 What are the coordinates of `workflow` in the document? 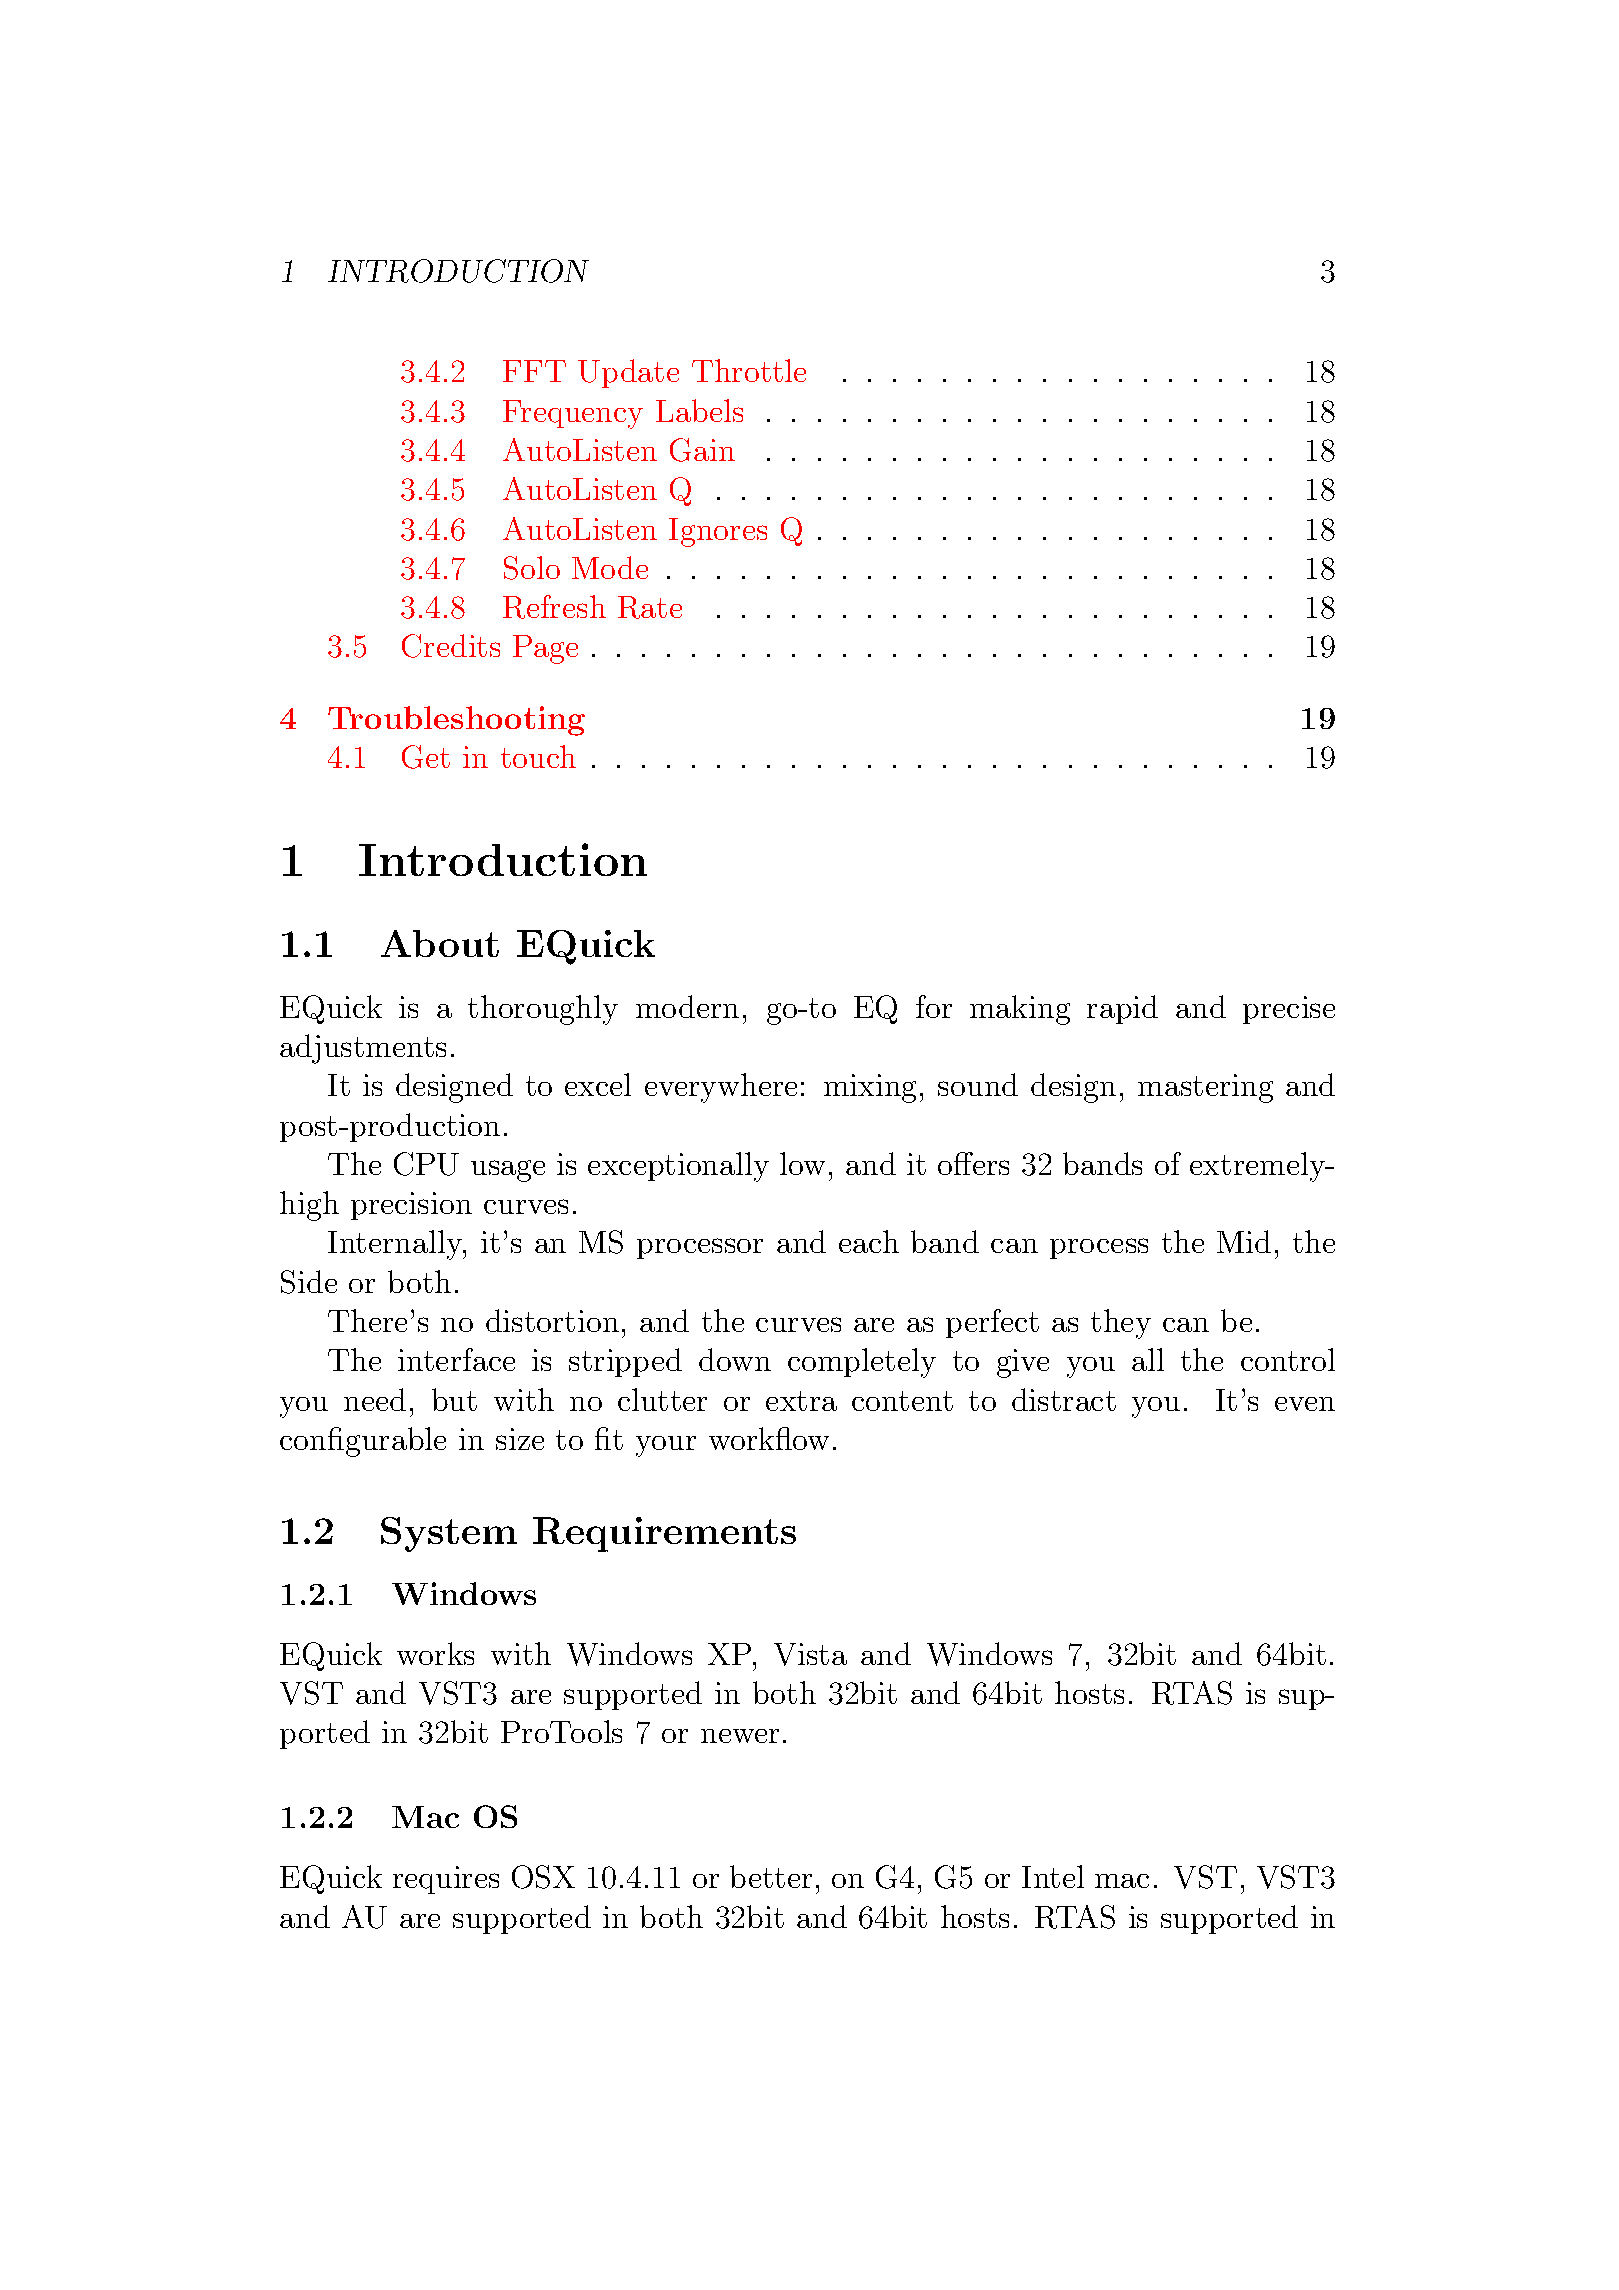 It's located at (769, 1438).
